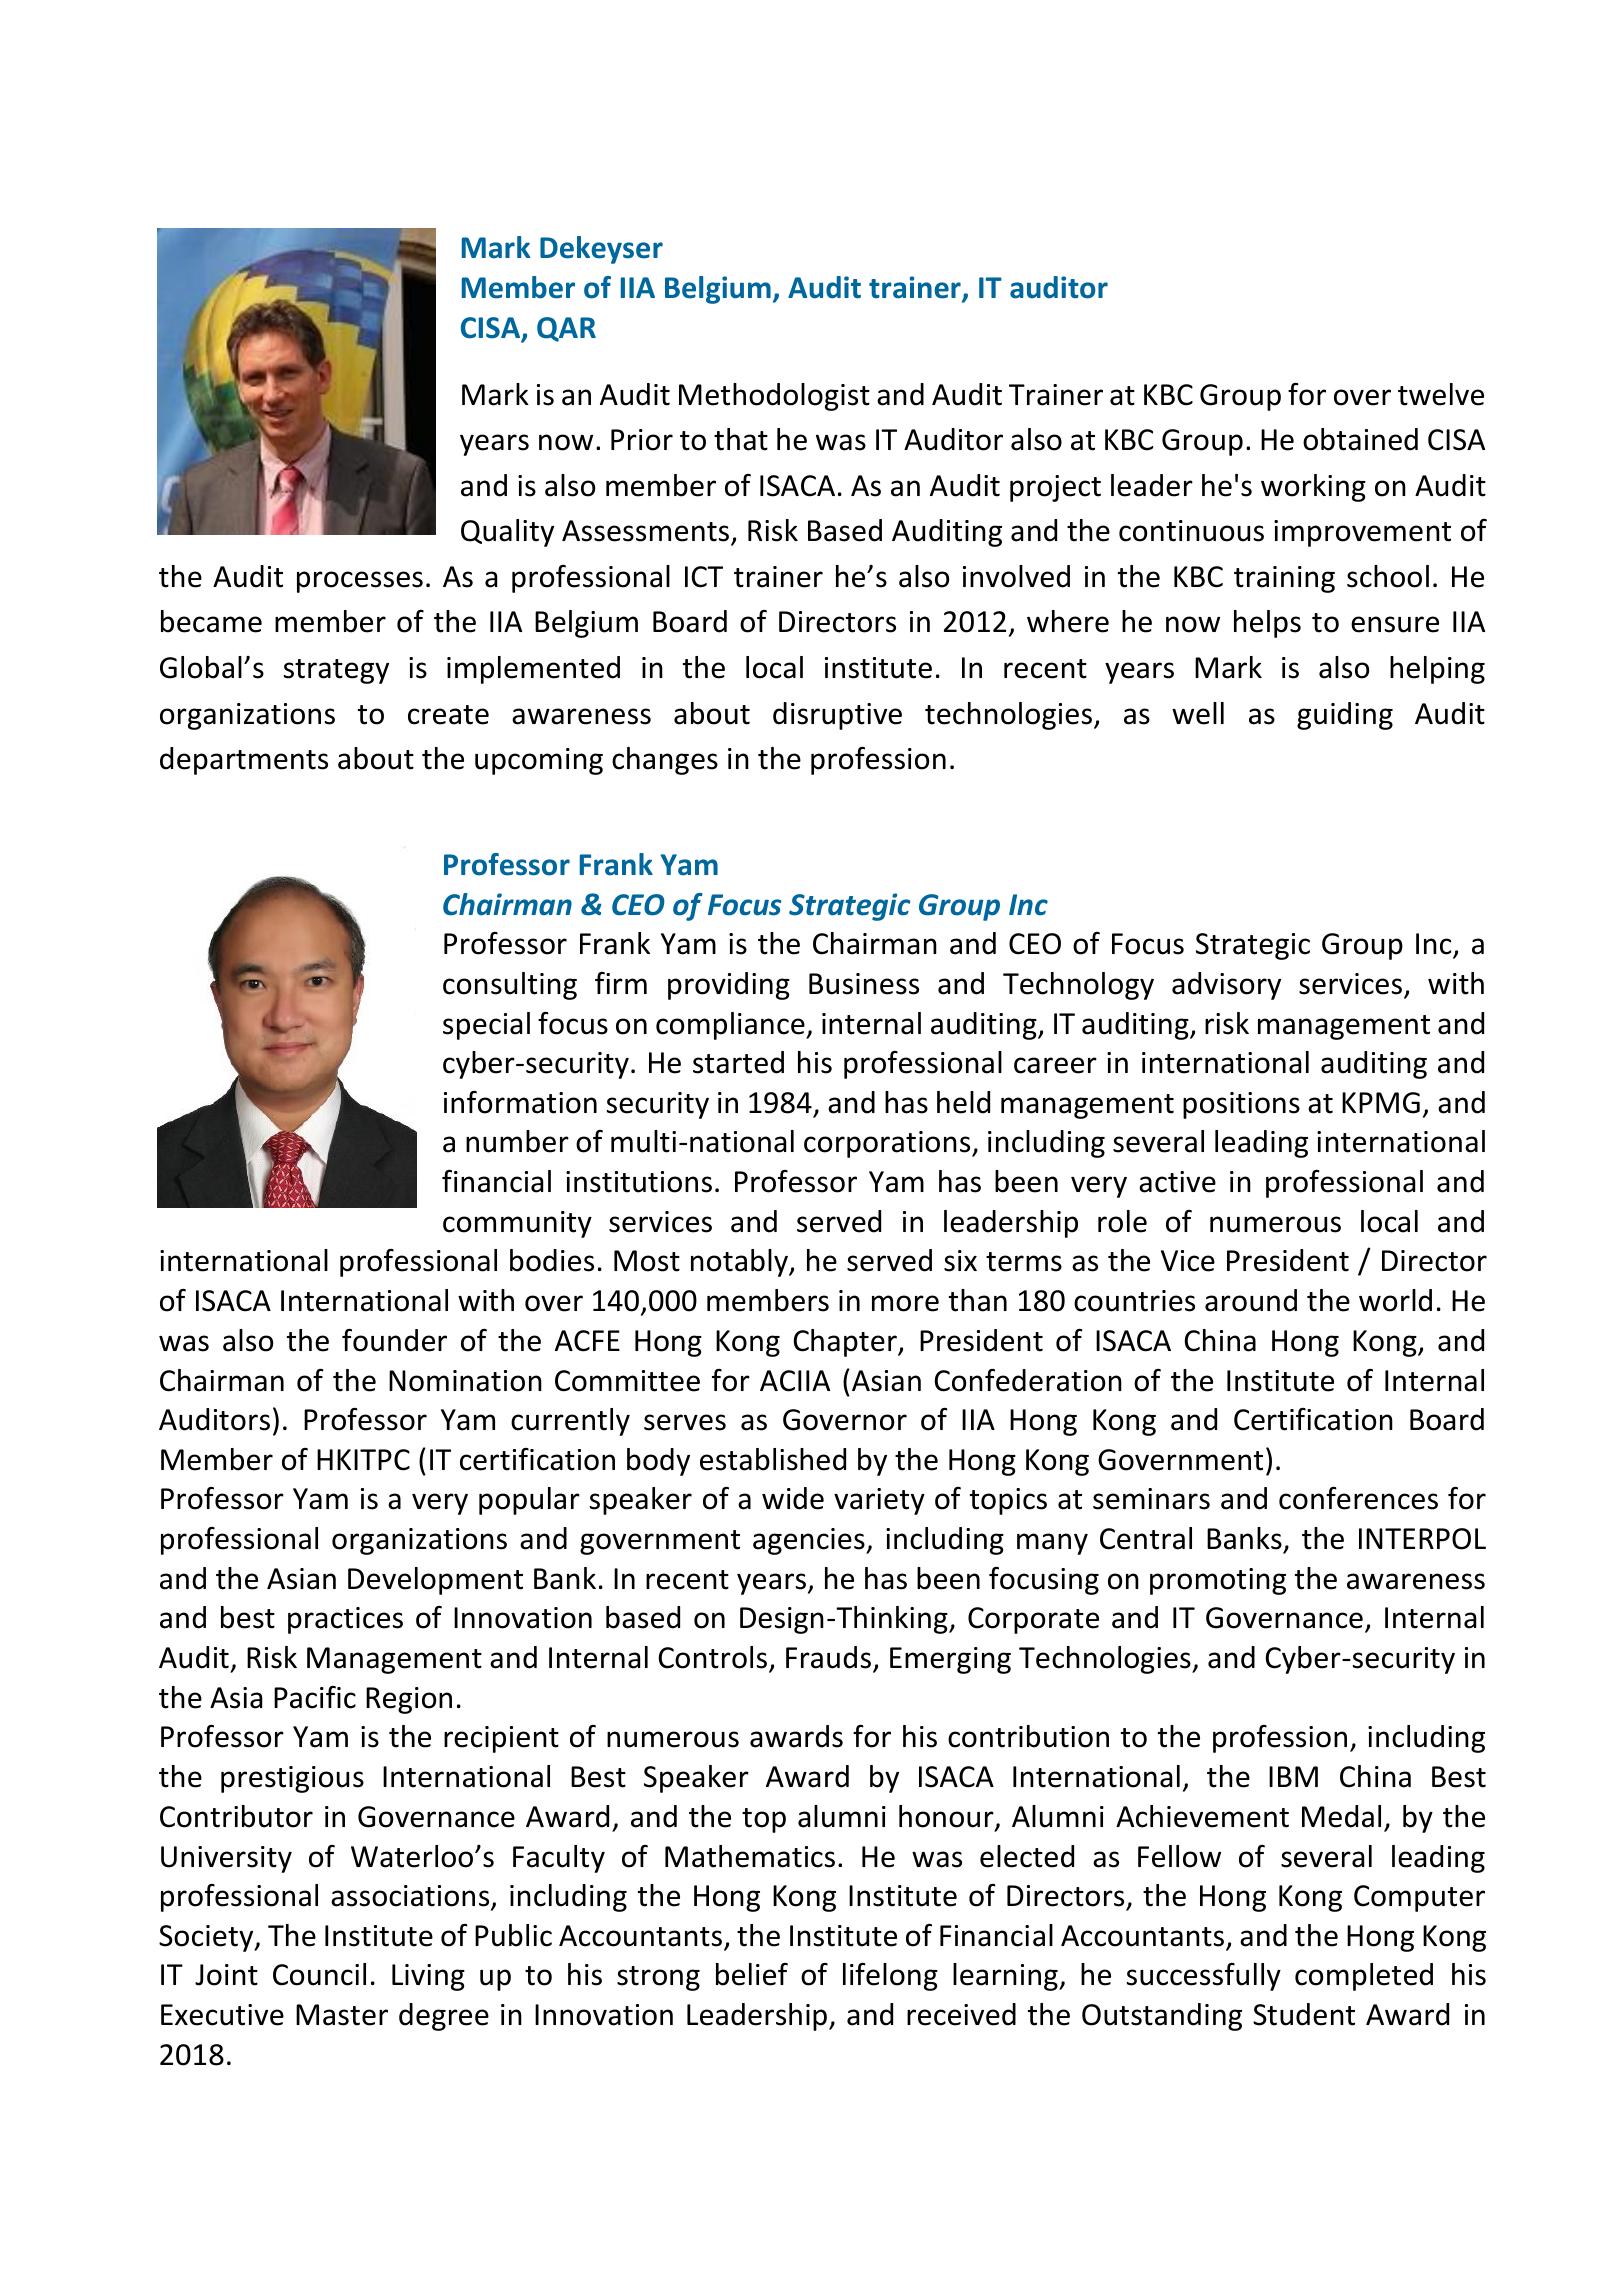  What do you see at coordinates (510, 986) in the page?
I see `consulting` at bounding box center [510, 986].
